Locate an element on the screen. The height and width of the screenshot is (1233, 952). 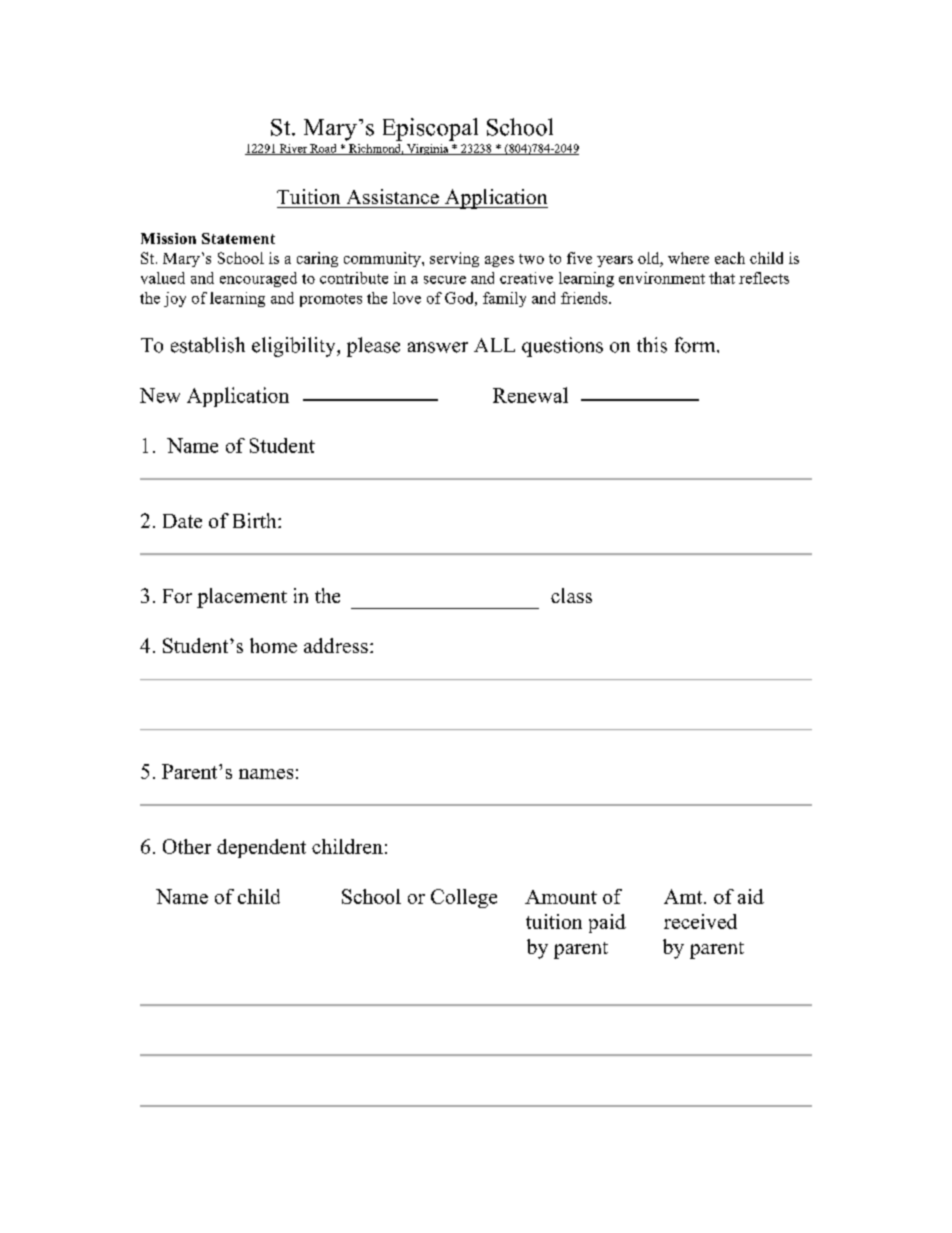
River is located at coordinates (293, 149).
